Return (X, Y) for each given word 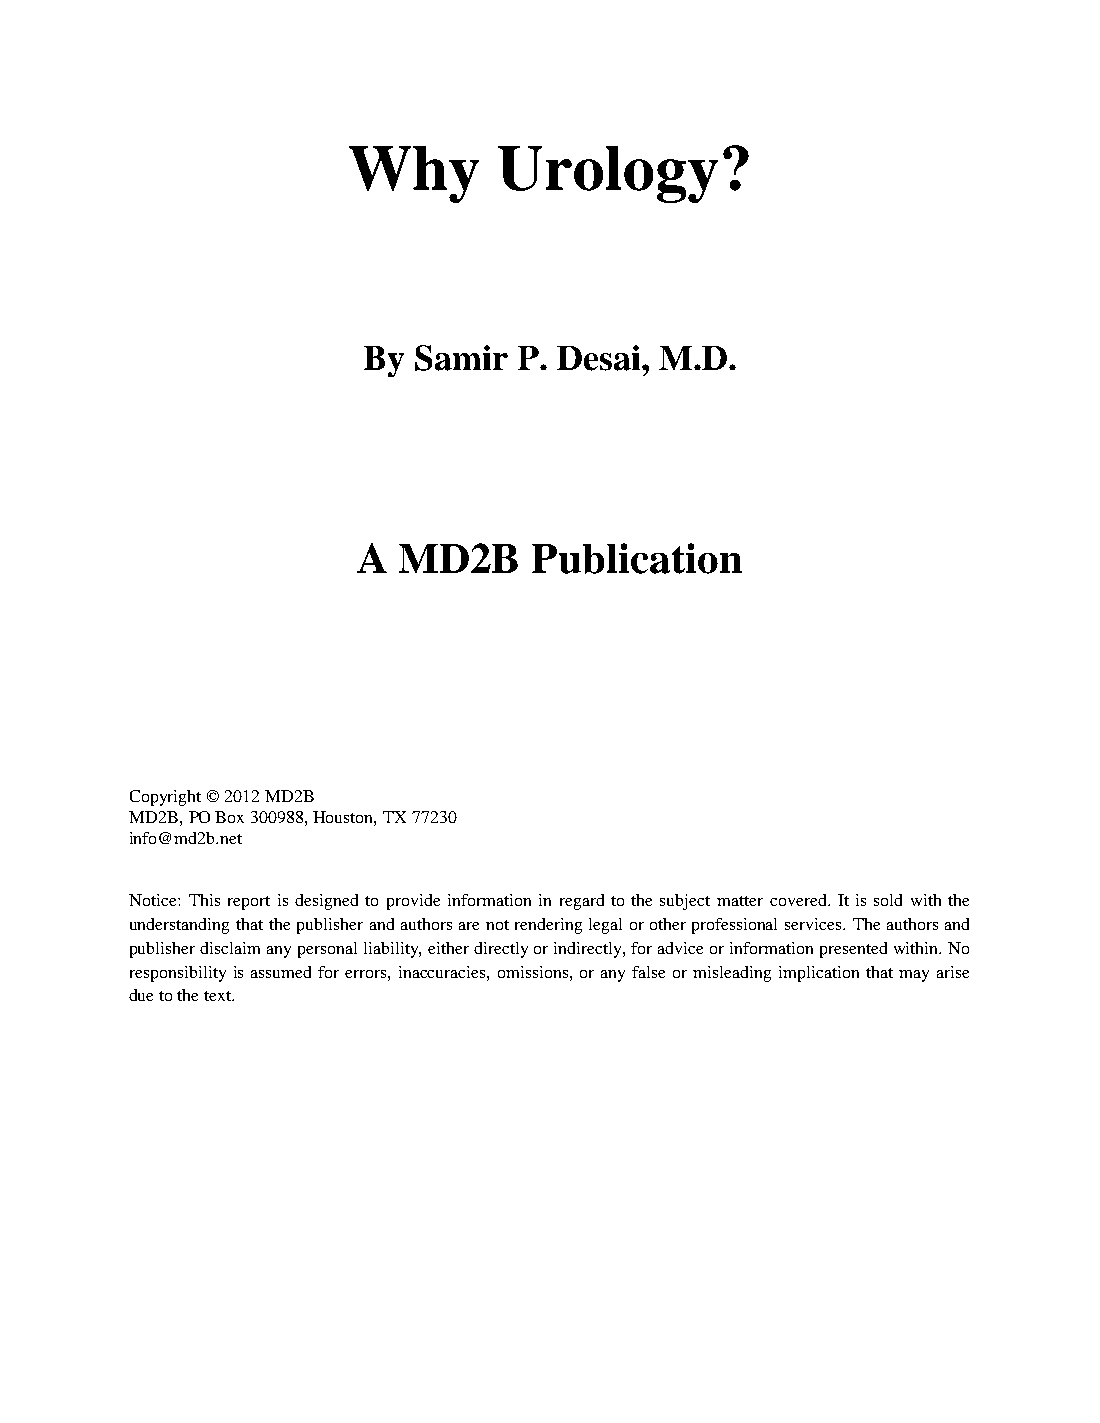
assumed (281, 972)
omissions (534, 972)
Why (414, 174)
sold (888, 900)
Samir (461, 358)
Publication (637, 558)
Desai (600, 358)
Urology (608, 174)
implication (819, 974)
